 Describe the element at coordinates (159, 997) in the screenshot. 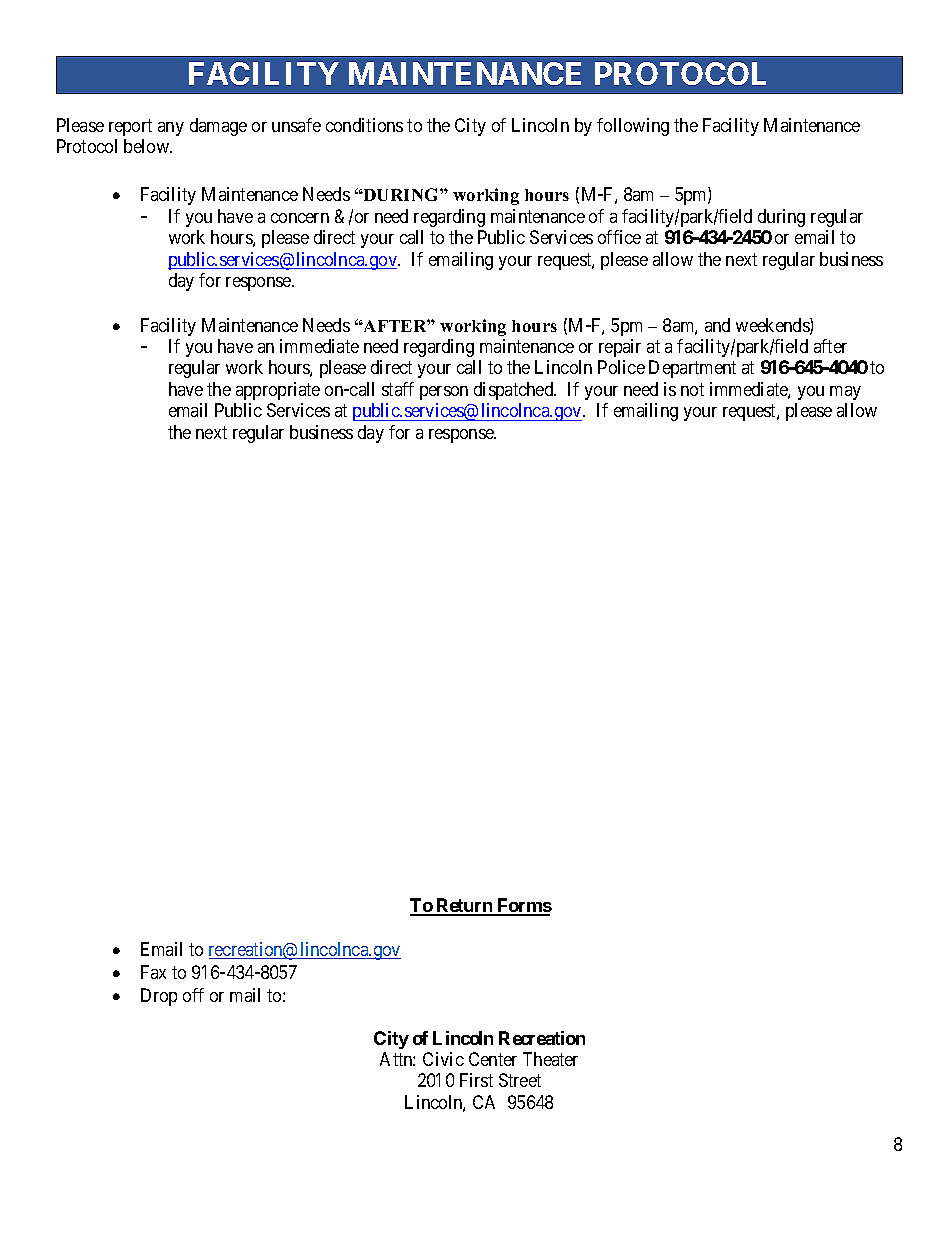

I see `Drop` at that location.
